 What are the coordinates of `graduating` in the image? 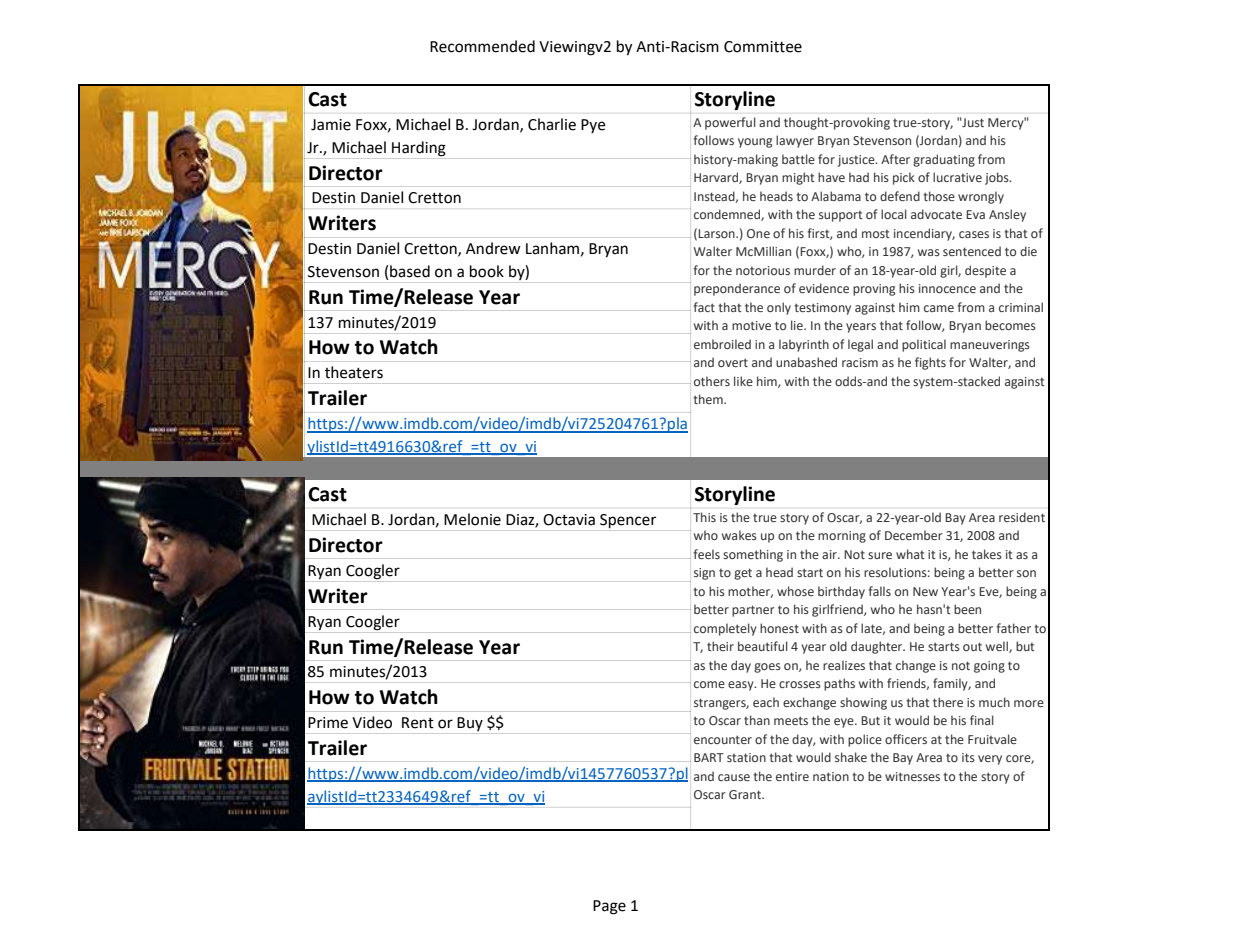 It's located at (944, 160).
